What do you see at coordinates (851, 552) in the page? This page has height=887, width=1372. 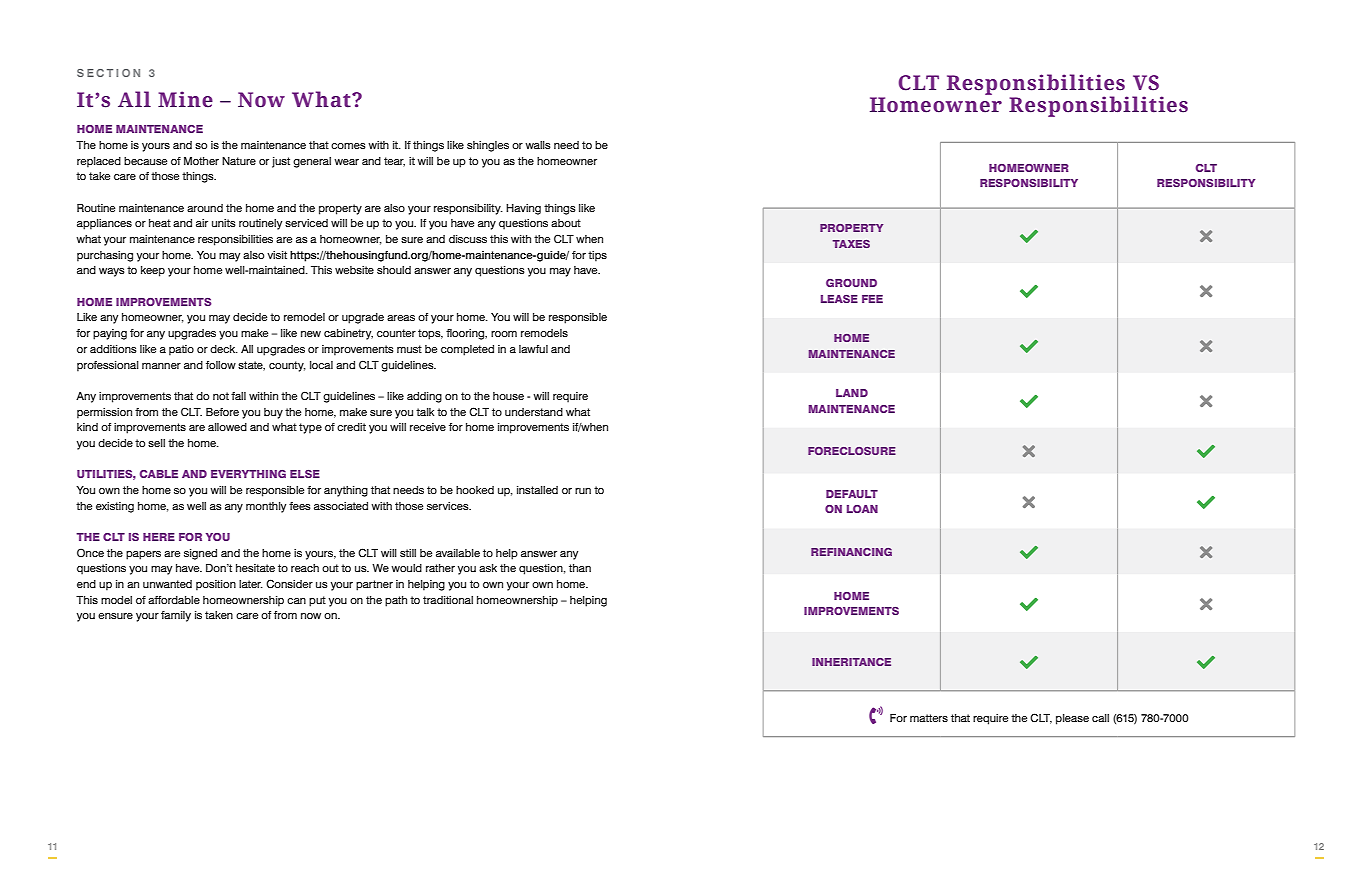 I see `REFINANCING` at bounding box center [851, 552].
